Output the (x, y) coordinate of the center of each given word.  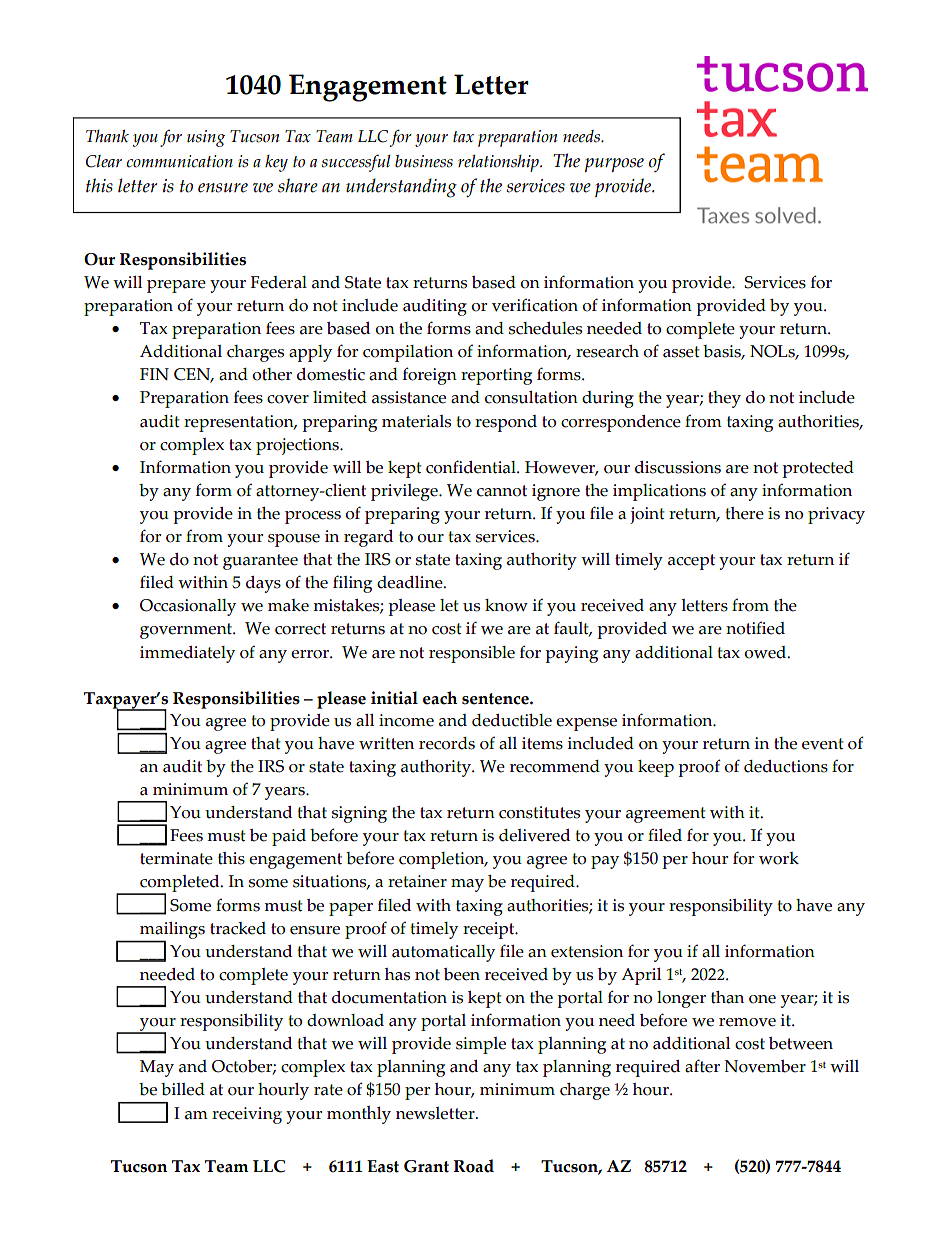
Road (474, 1166)
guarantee (260, 562)
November (765, 1066)
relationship (499, 163)
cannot (502, 491)
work (779, 858)
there (744, 513)
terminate (176, 858)
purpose (614, 165)
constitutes (539, 812)
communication (179, 161)
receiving (247, 1115)
